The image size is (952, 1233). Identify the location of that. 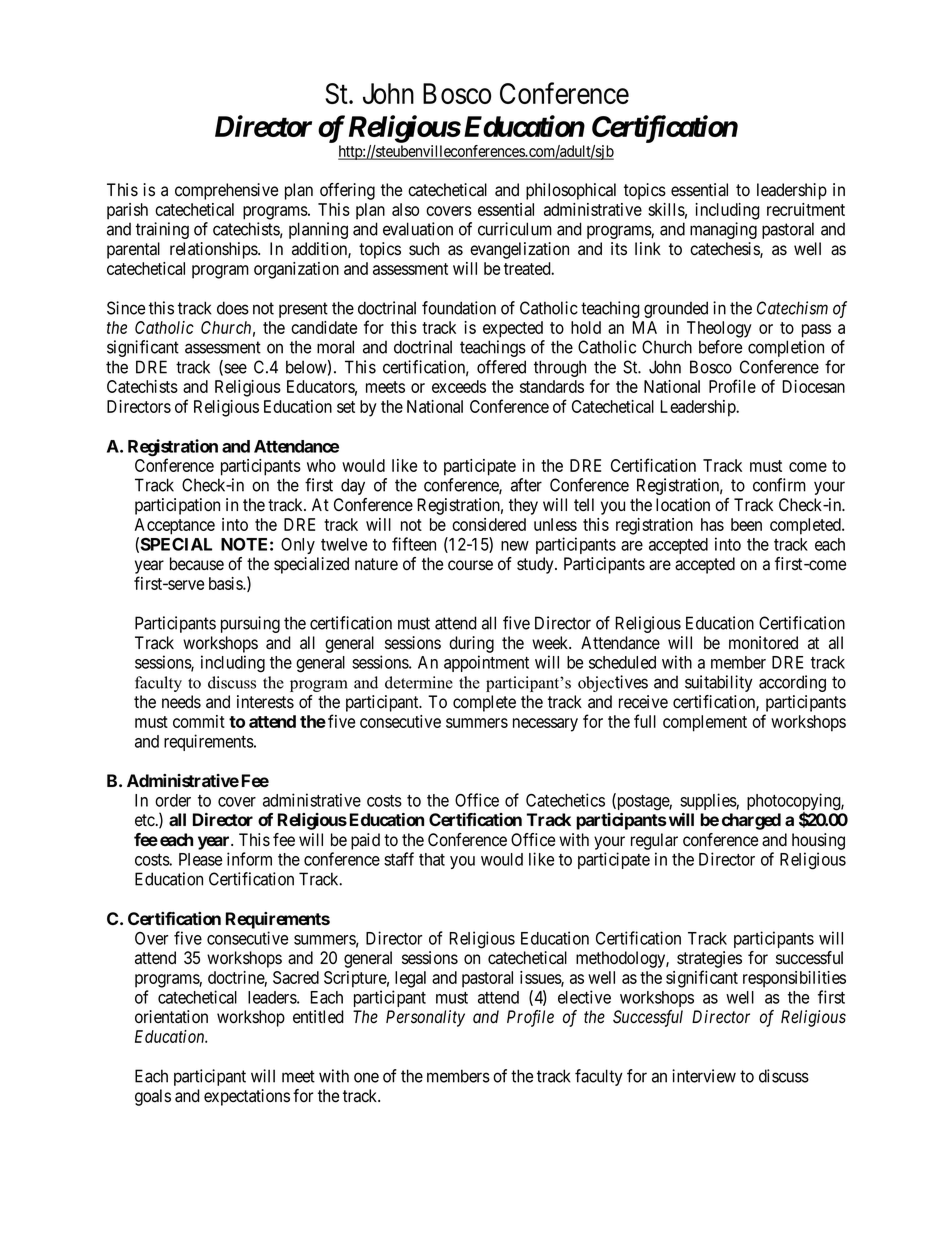
(432, 859).
